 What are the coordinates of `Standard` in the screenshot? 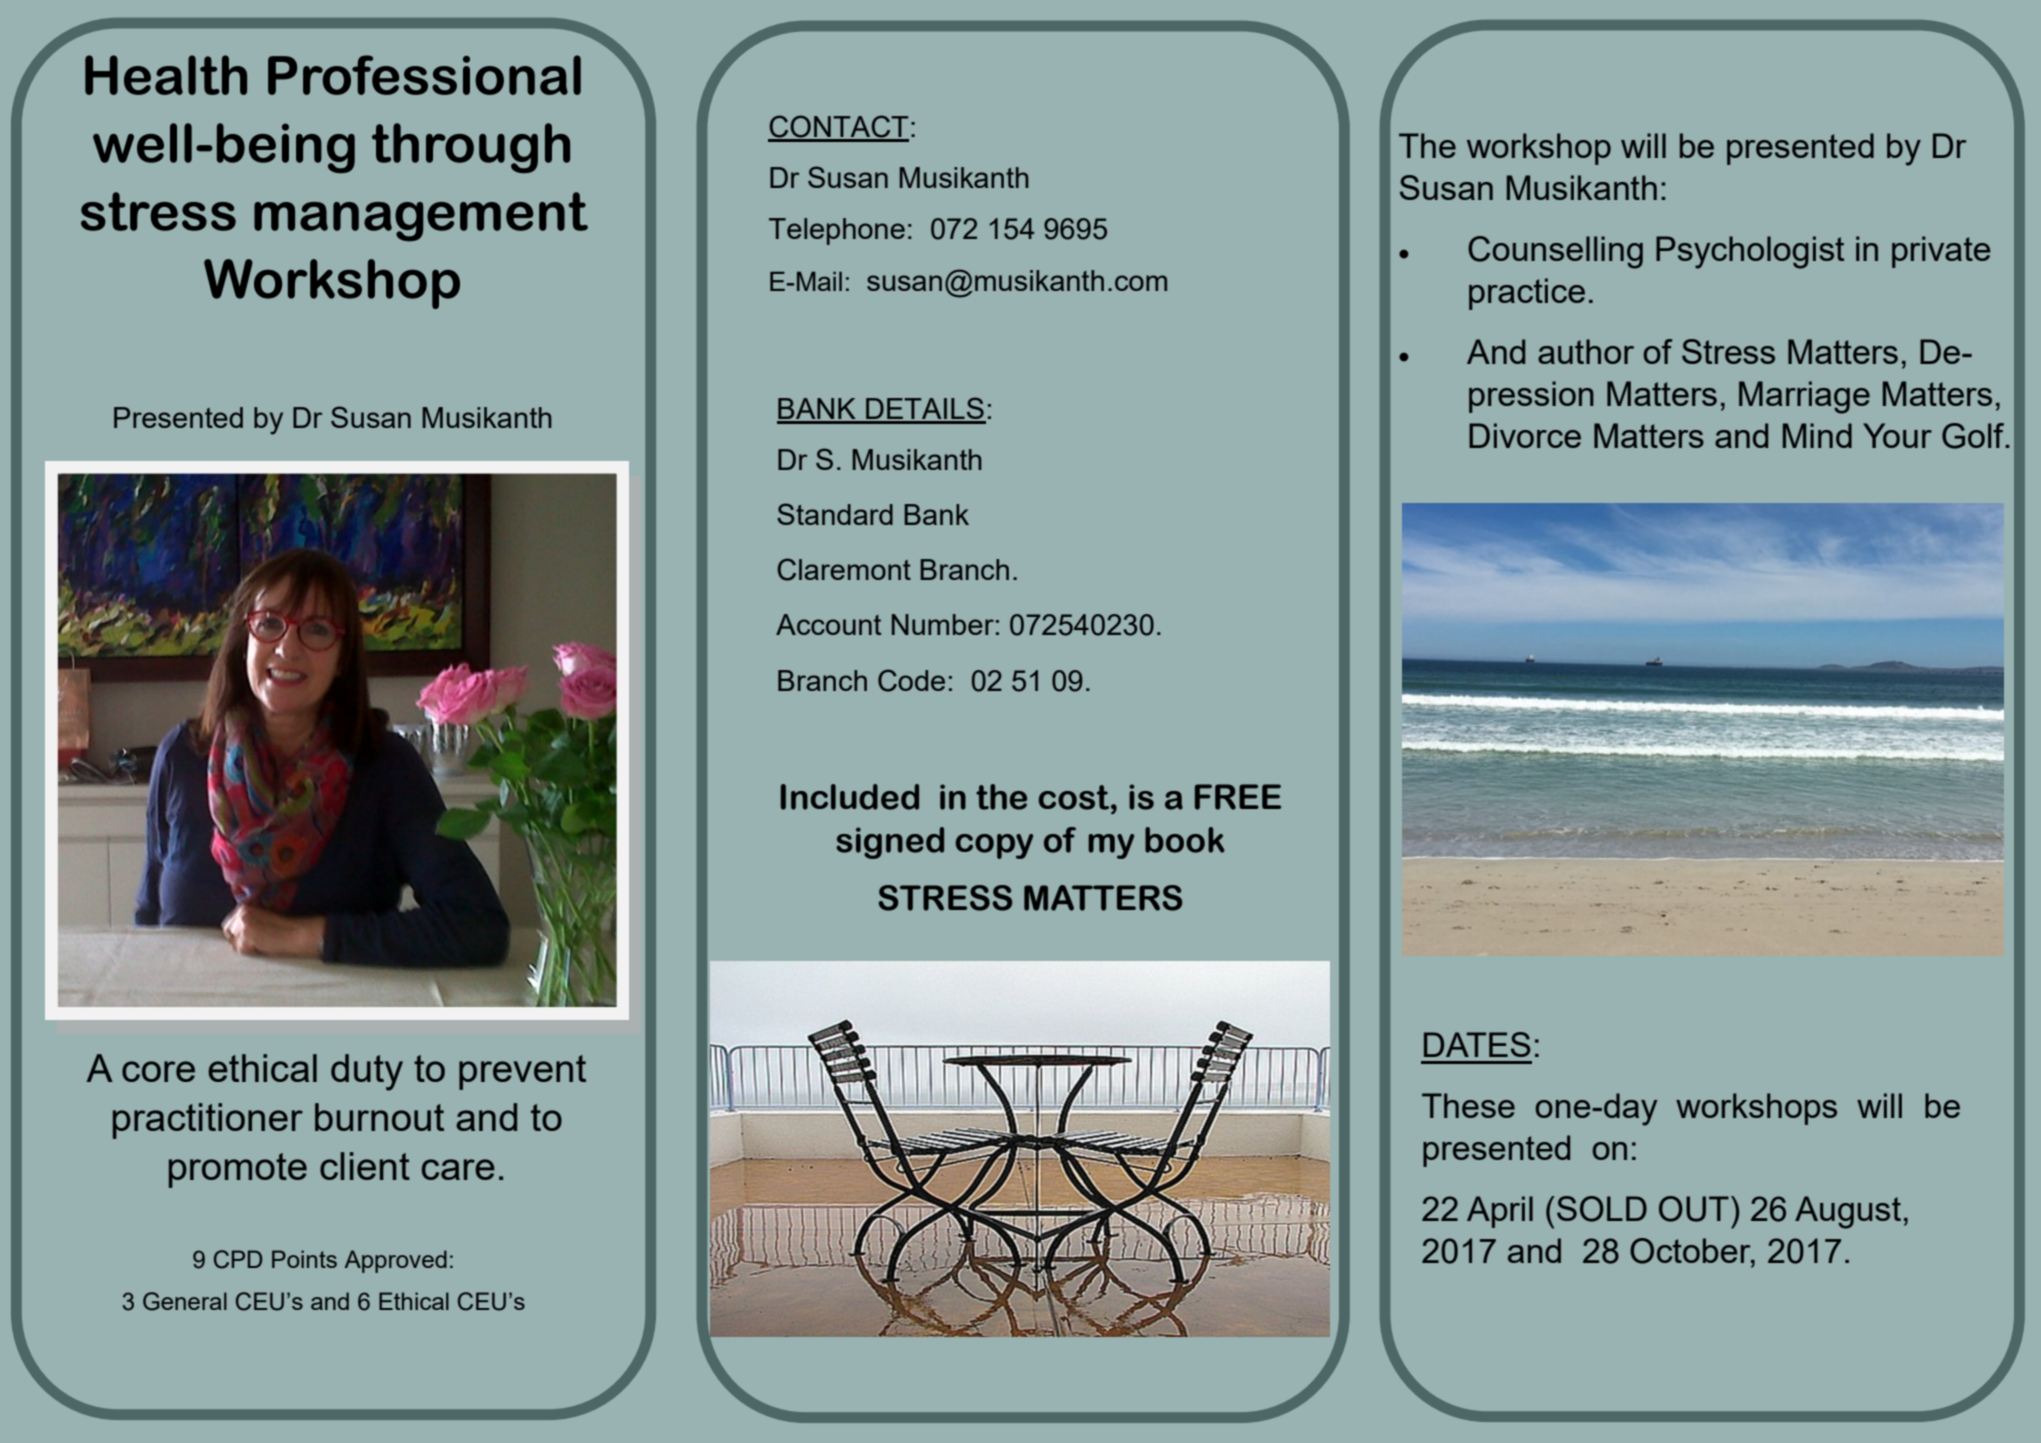 It's located at (835, 514).
